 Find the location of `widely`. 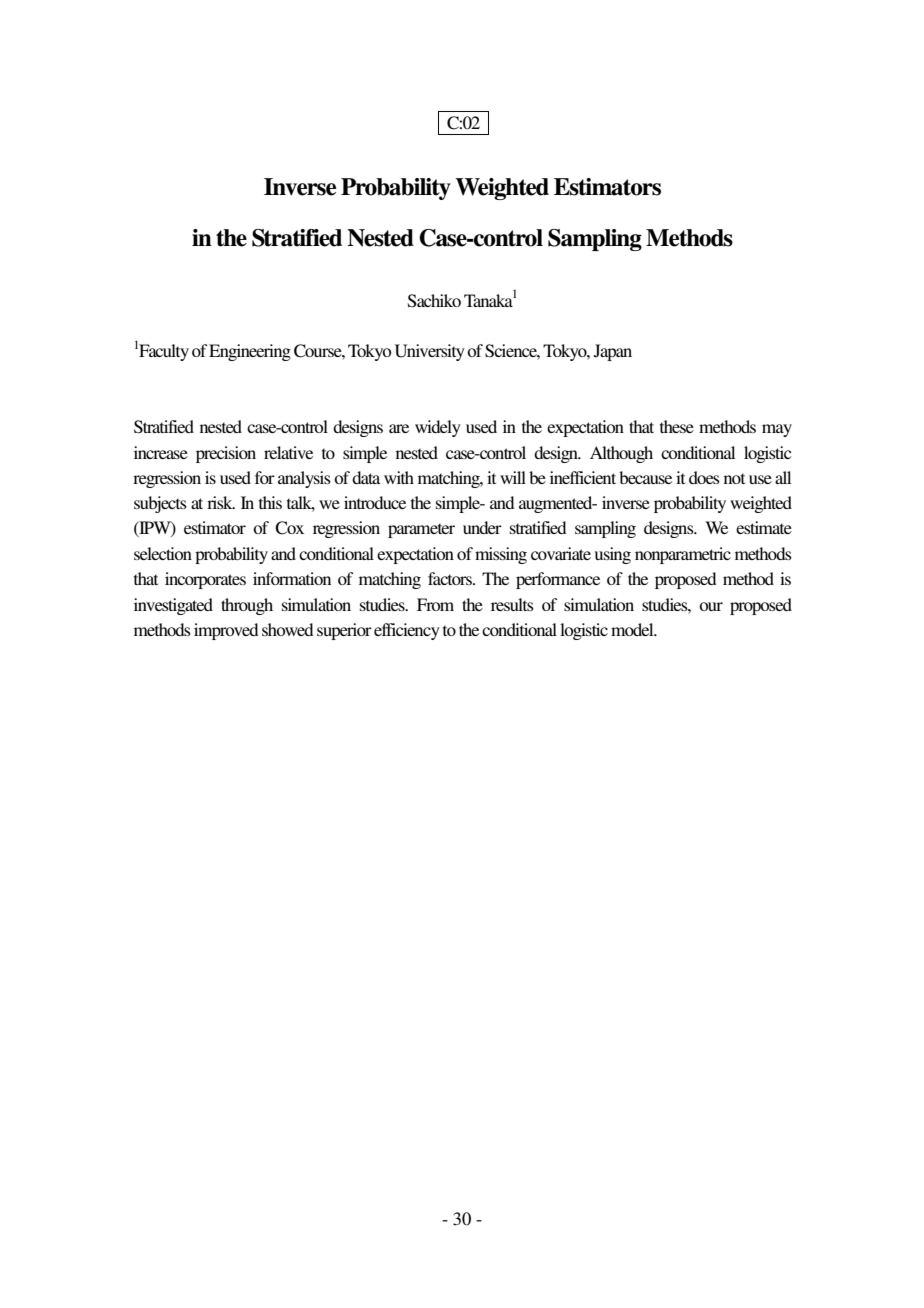

widely is located at coordinates (438, 428).
